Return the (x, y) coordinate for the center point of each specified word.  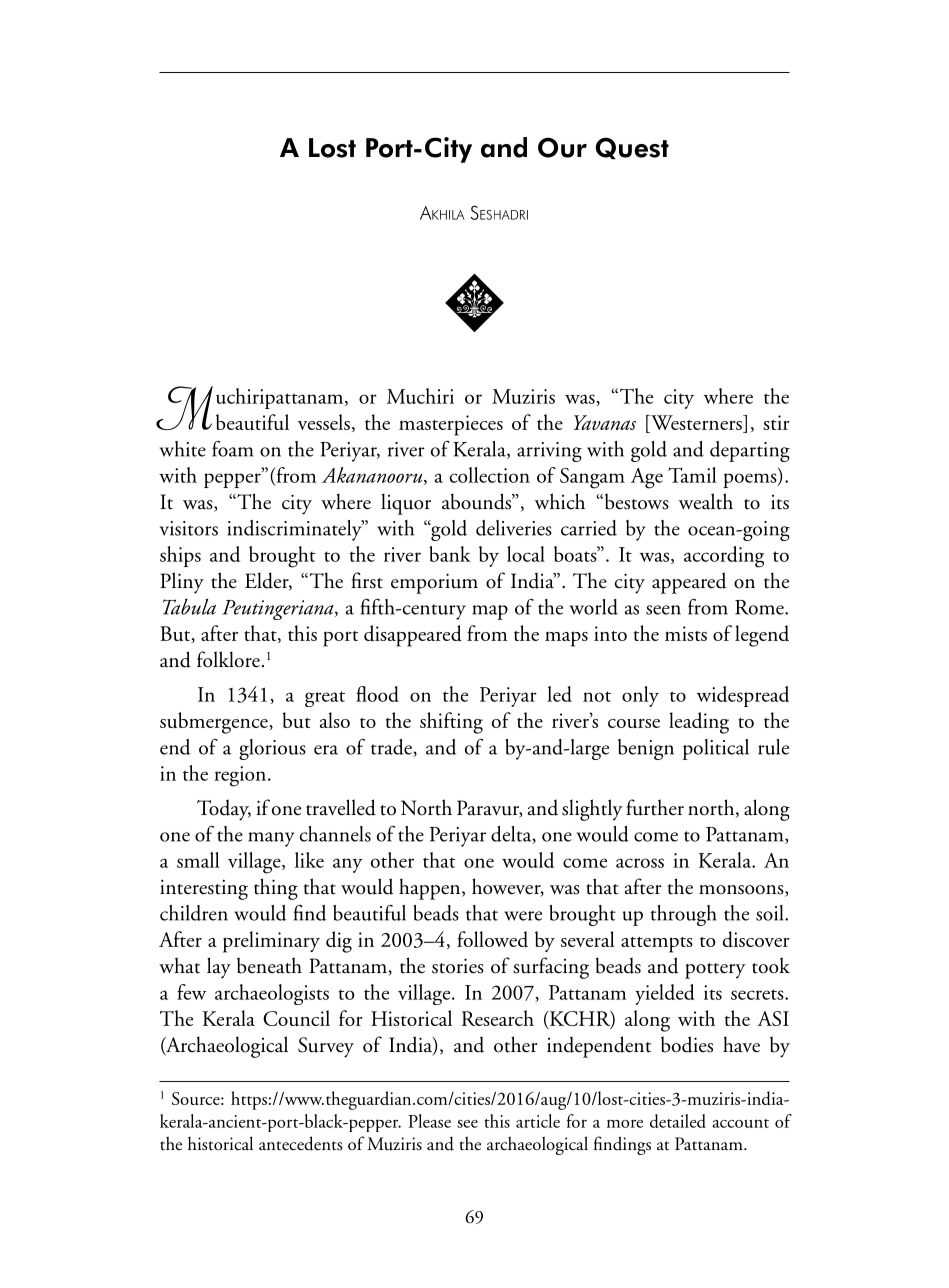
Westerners (696, 424)
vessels (324, 422)
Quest (632, 148)
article (538, 1121)
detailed (678, 1121)
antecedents (300, 1143)
